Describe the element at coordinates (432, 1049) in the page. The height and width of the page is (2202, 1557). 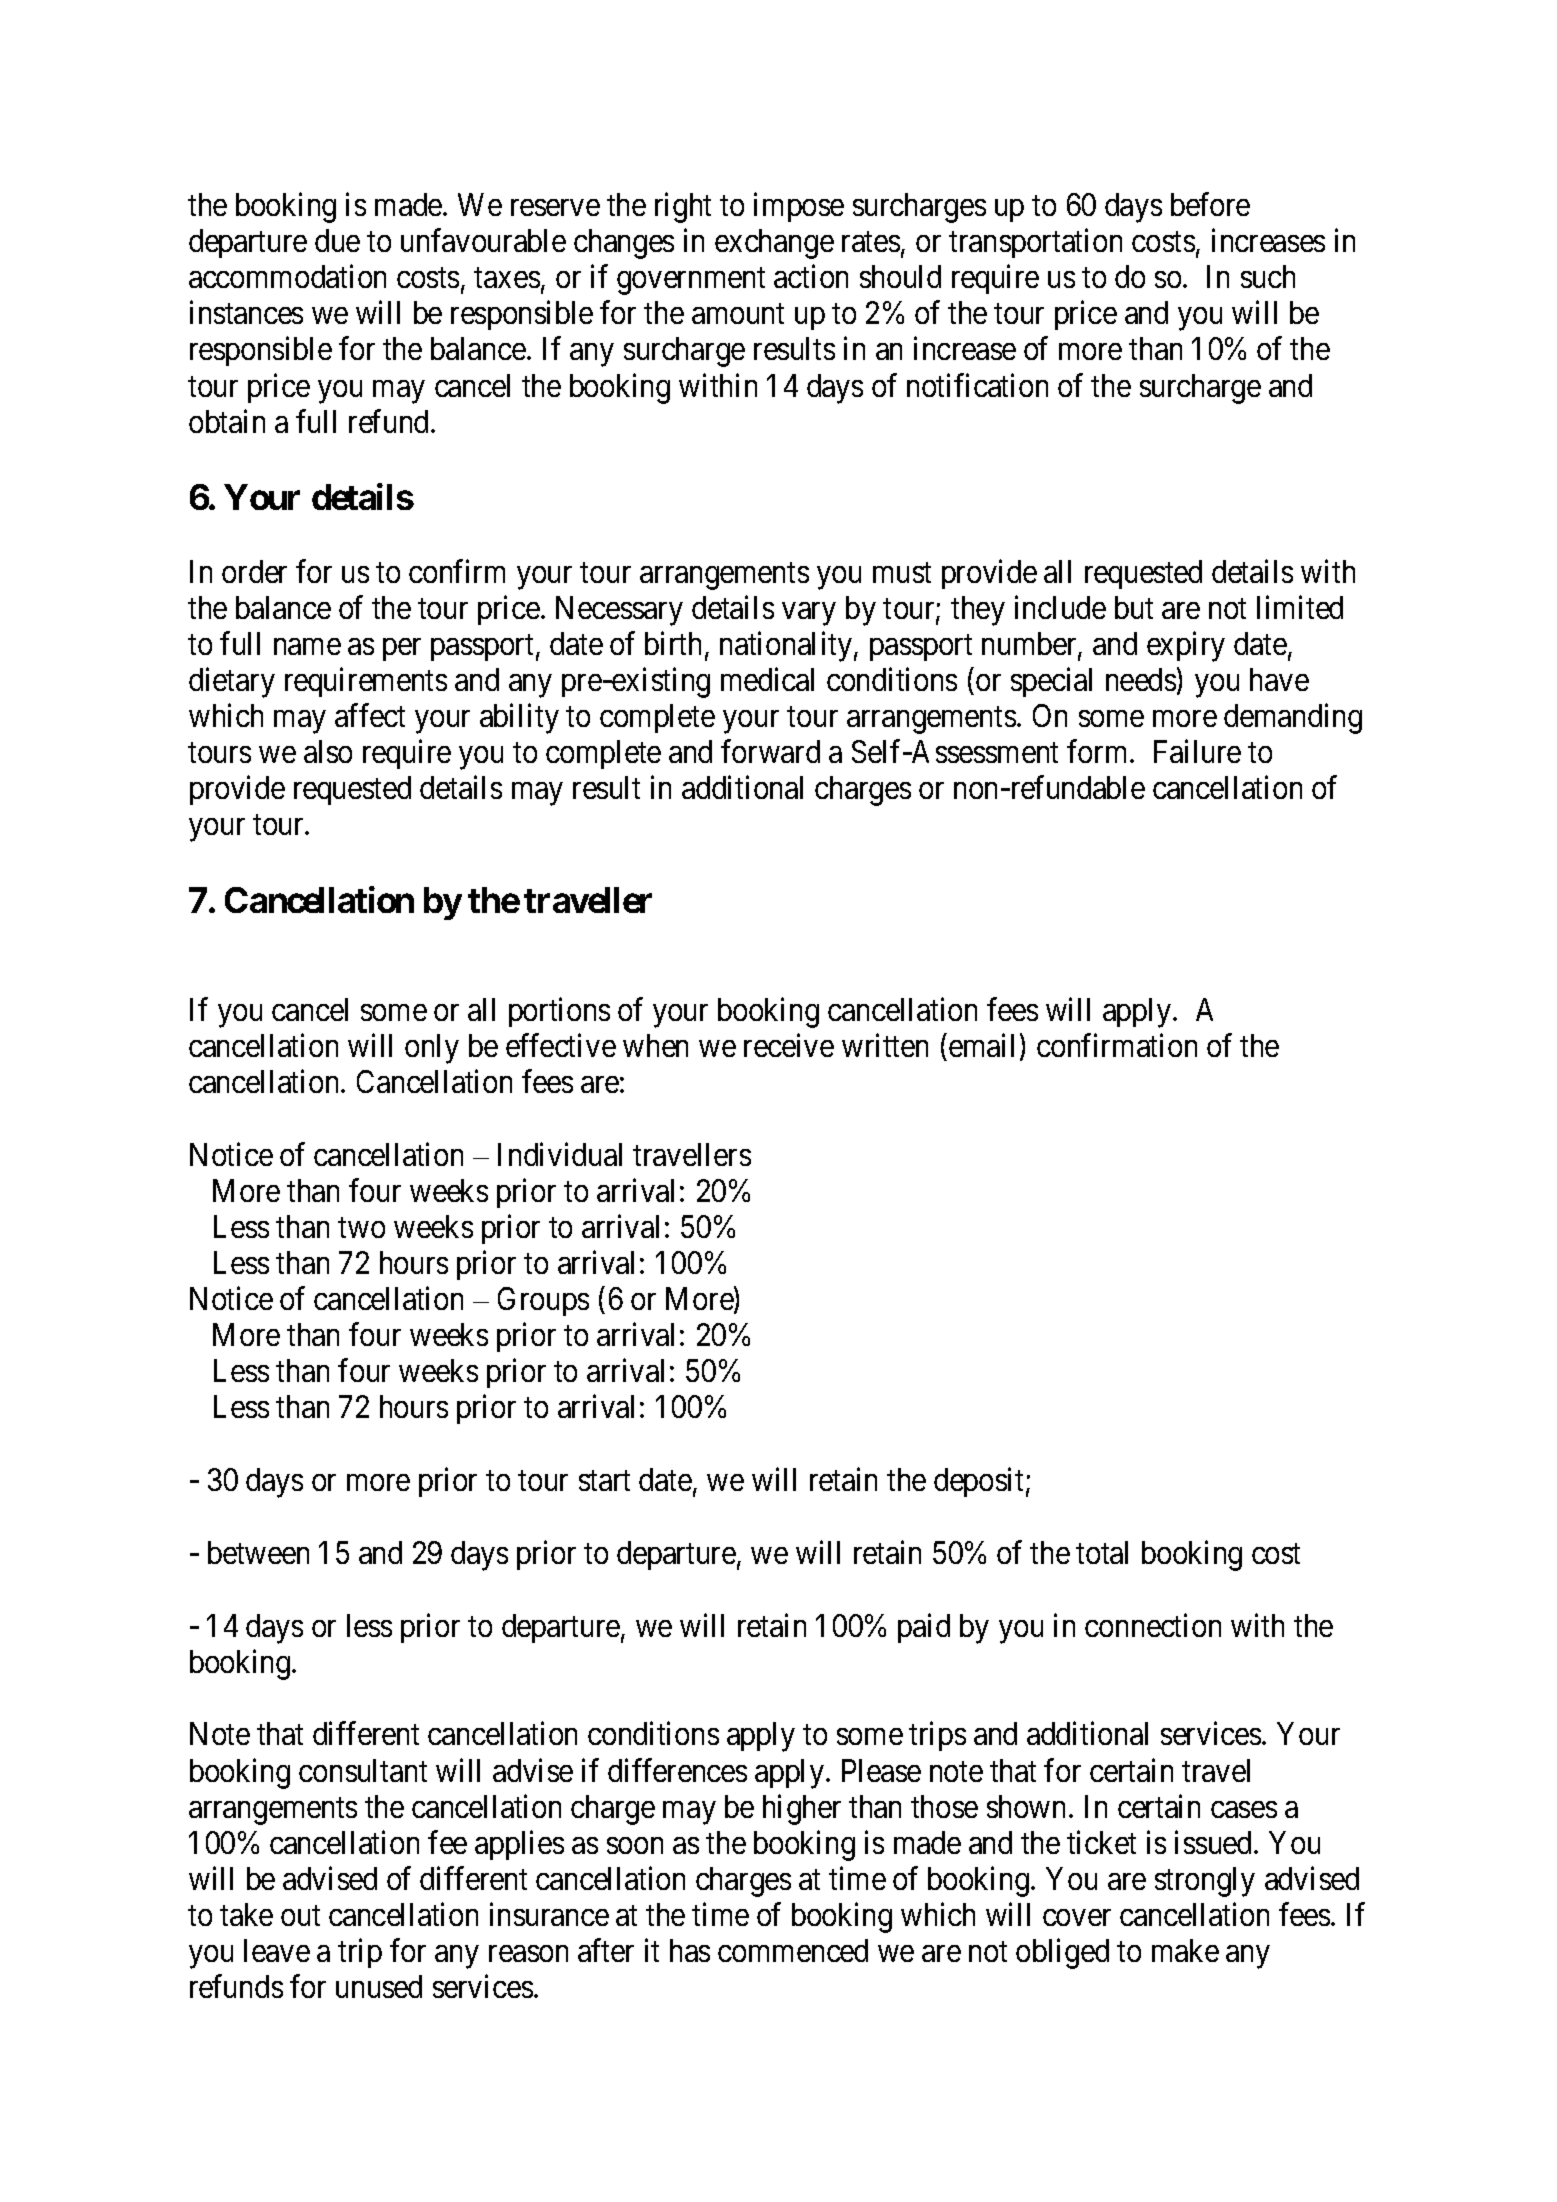
I see `only` at that location.
